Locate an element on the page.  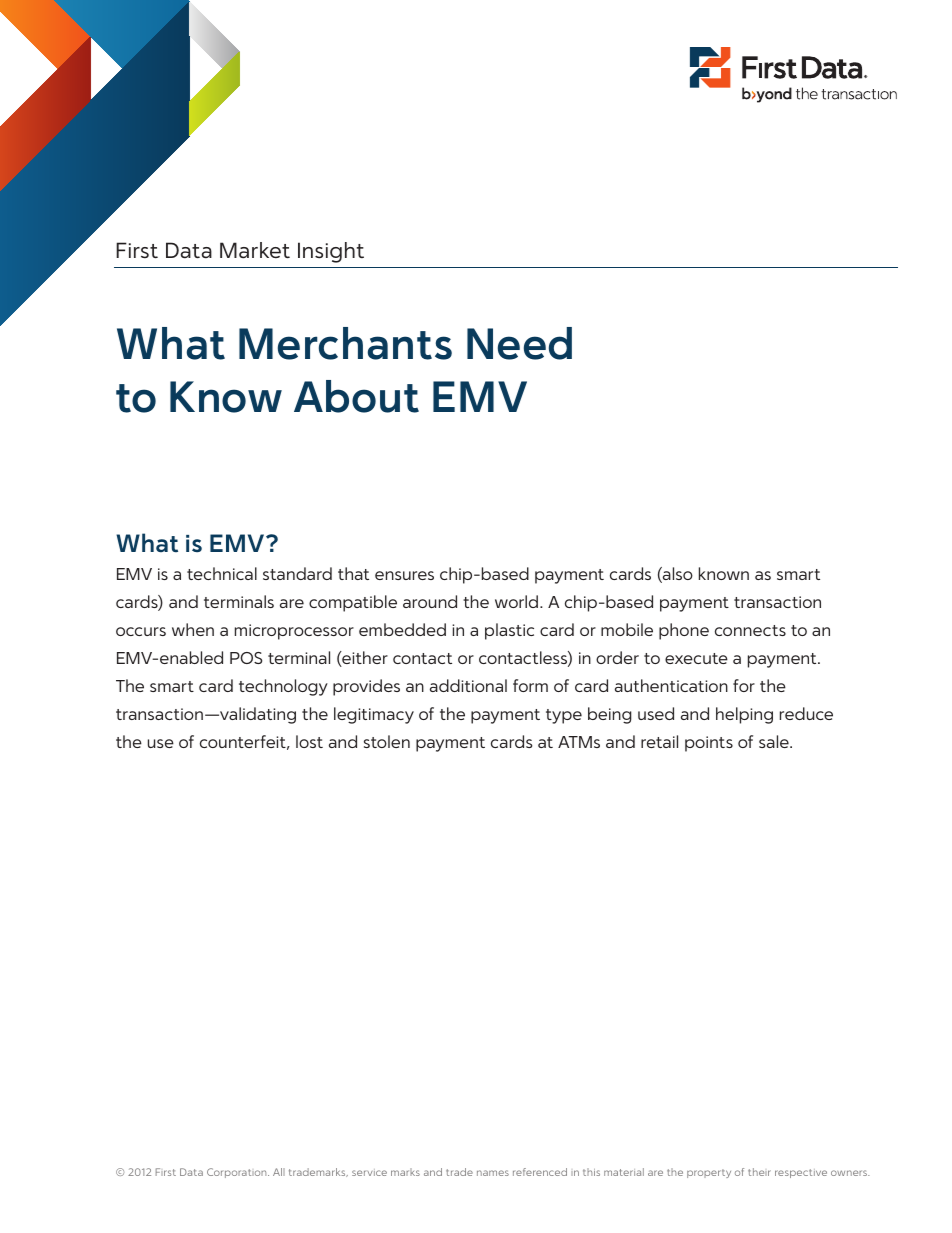
connects is located at coordinates (750, 630).
